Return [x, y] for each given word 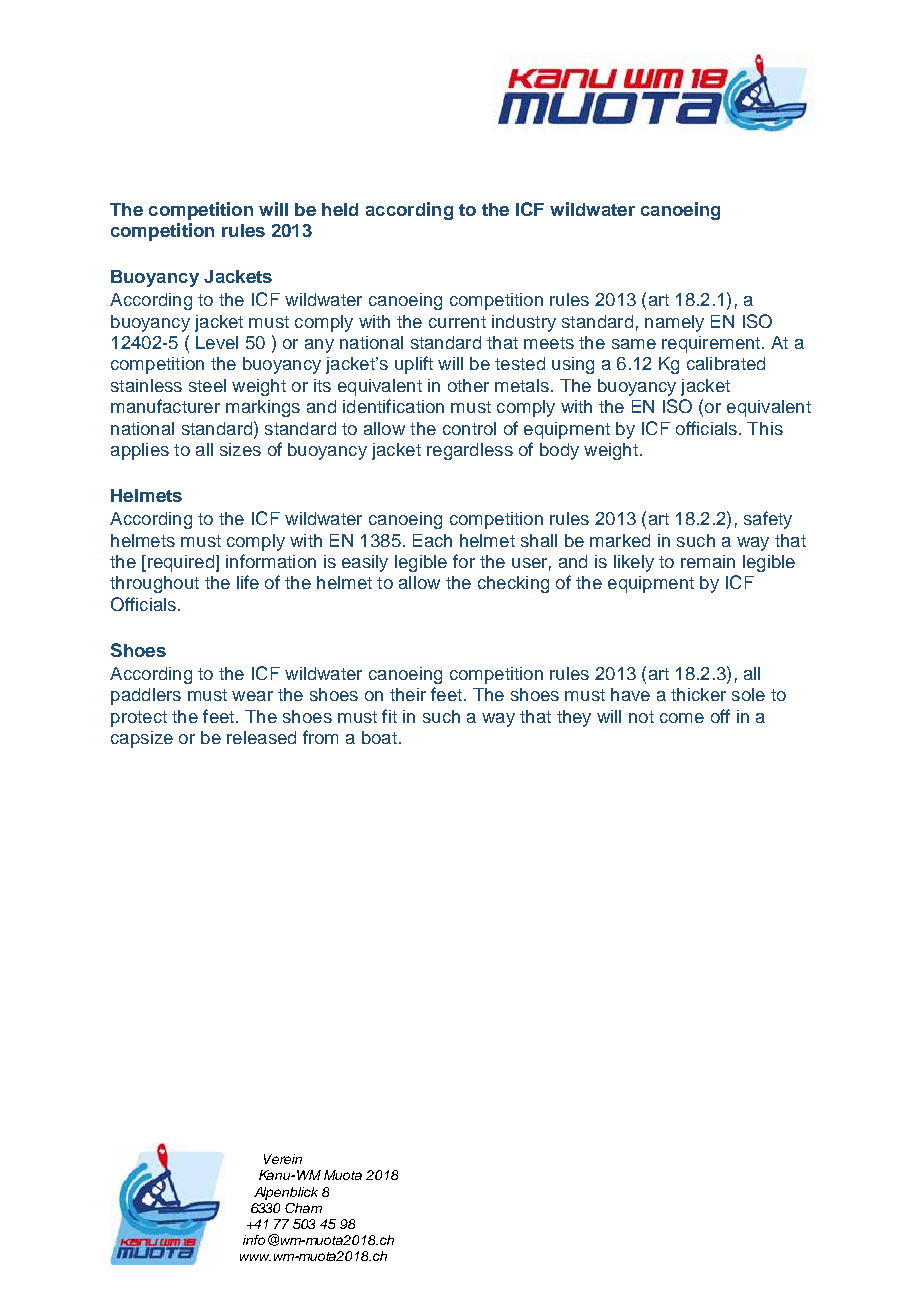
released [261, 737]
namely [674, 323]
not [641, 717]
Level [217, 342]
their [408, 694]
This [765, 428]
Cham [303, 1208]
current [457, 322]
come [682, 718]
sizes [240, 449]
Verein [283, 1159]
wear [252, 696]
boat [379, 737]
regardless [470, 451]
